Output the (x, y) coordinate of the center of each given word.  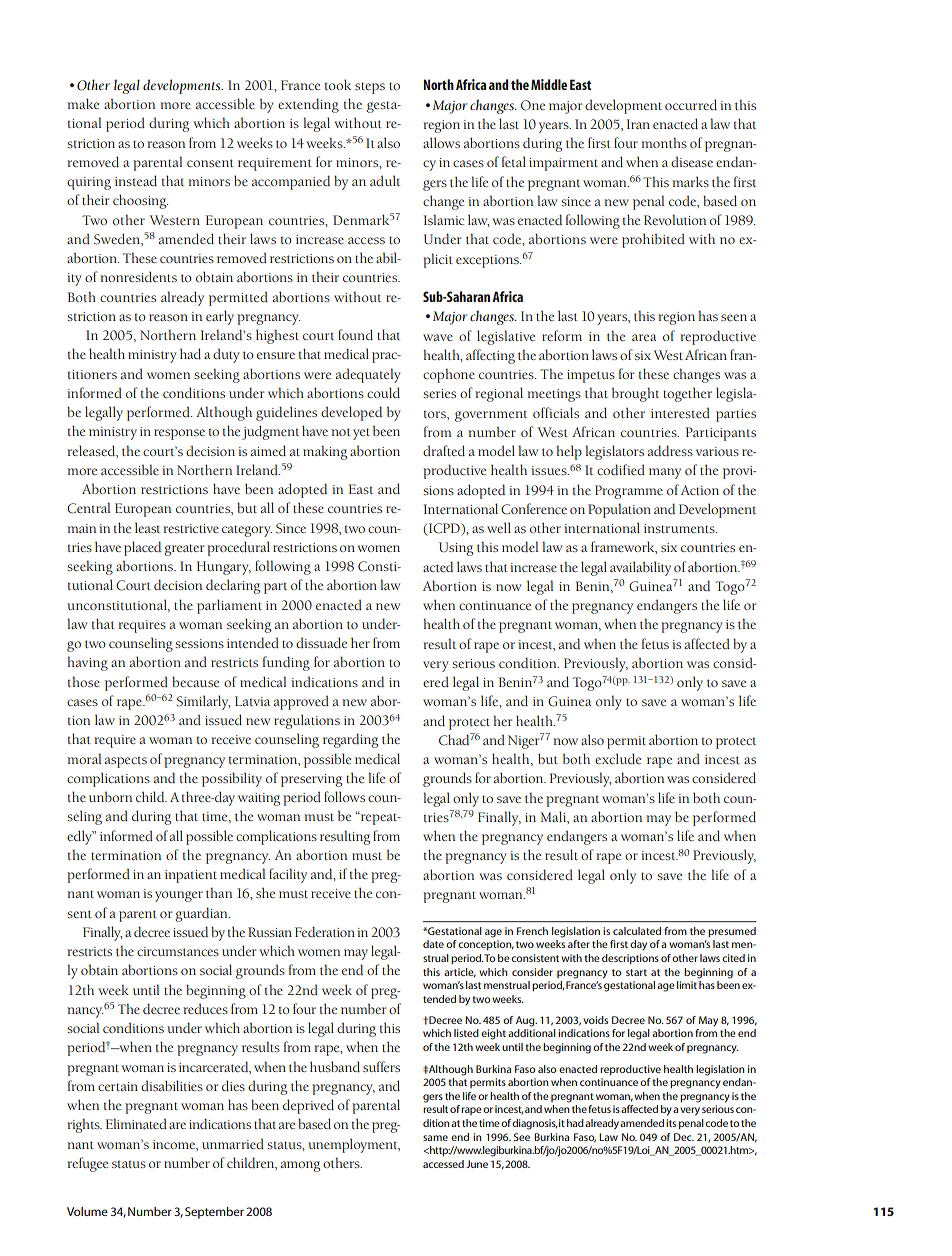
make (83, 103)
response (179, 434)
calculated (637, 931)
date (433, 944)
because (195, 681)
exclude (618, 758)
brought (635, 394)
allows (441, 142)
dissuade (321, 642)
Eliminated (136, 1123)
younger (179, 896)
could (383, 392)
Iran (638, 124)
